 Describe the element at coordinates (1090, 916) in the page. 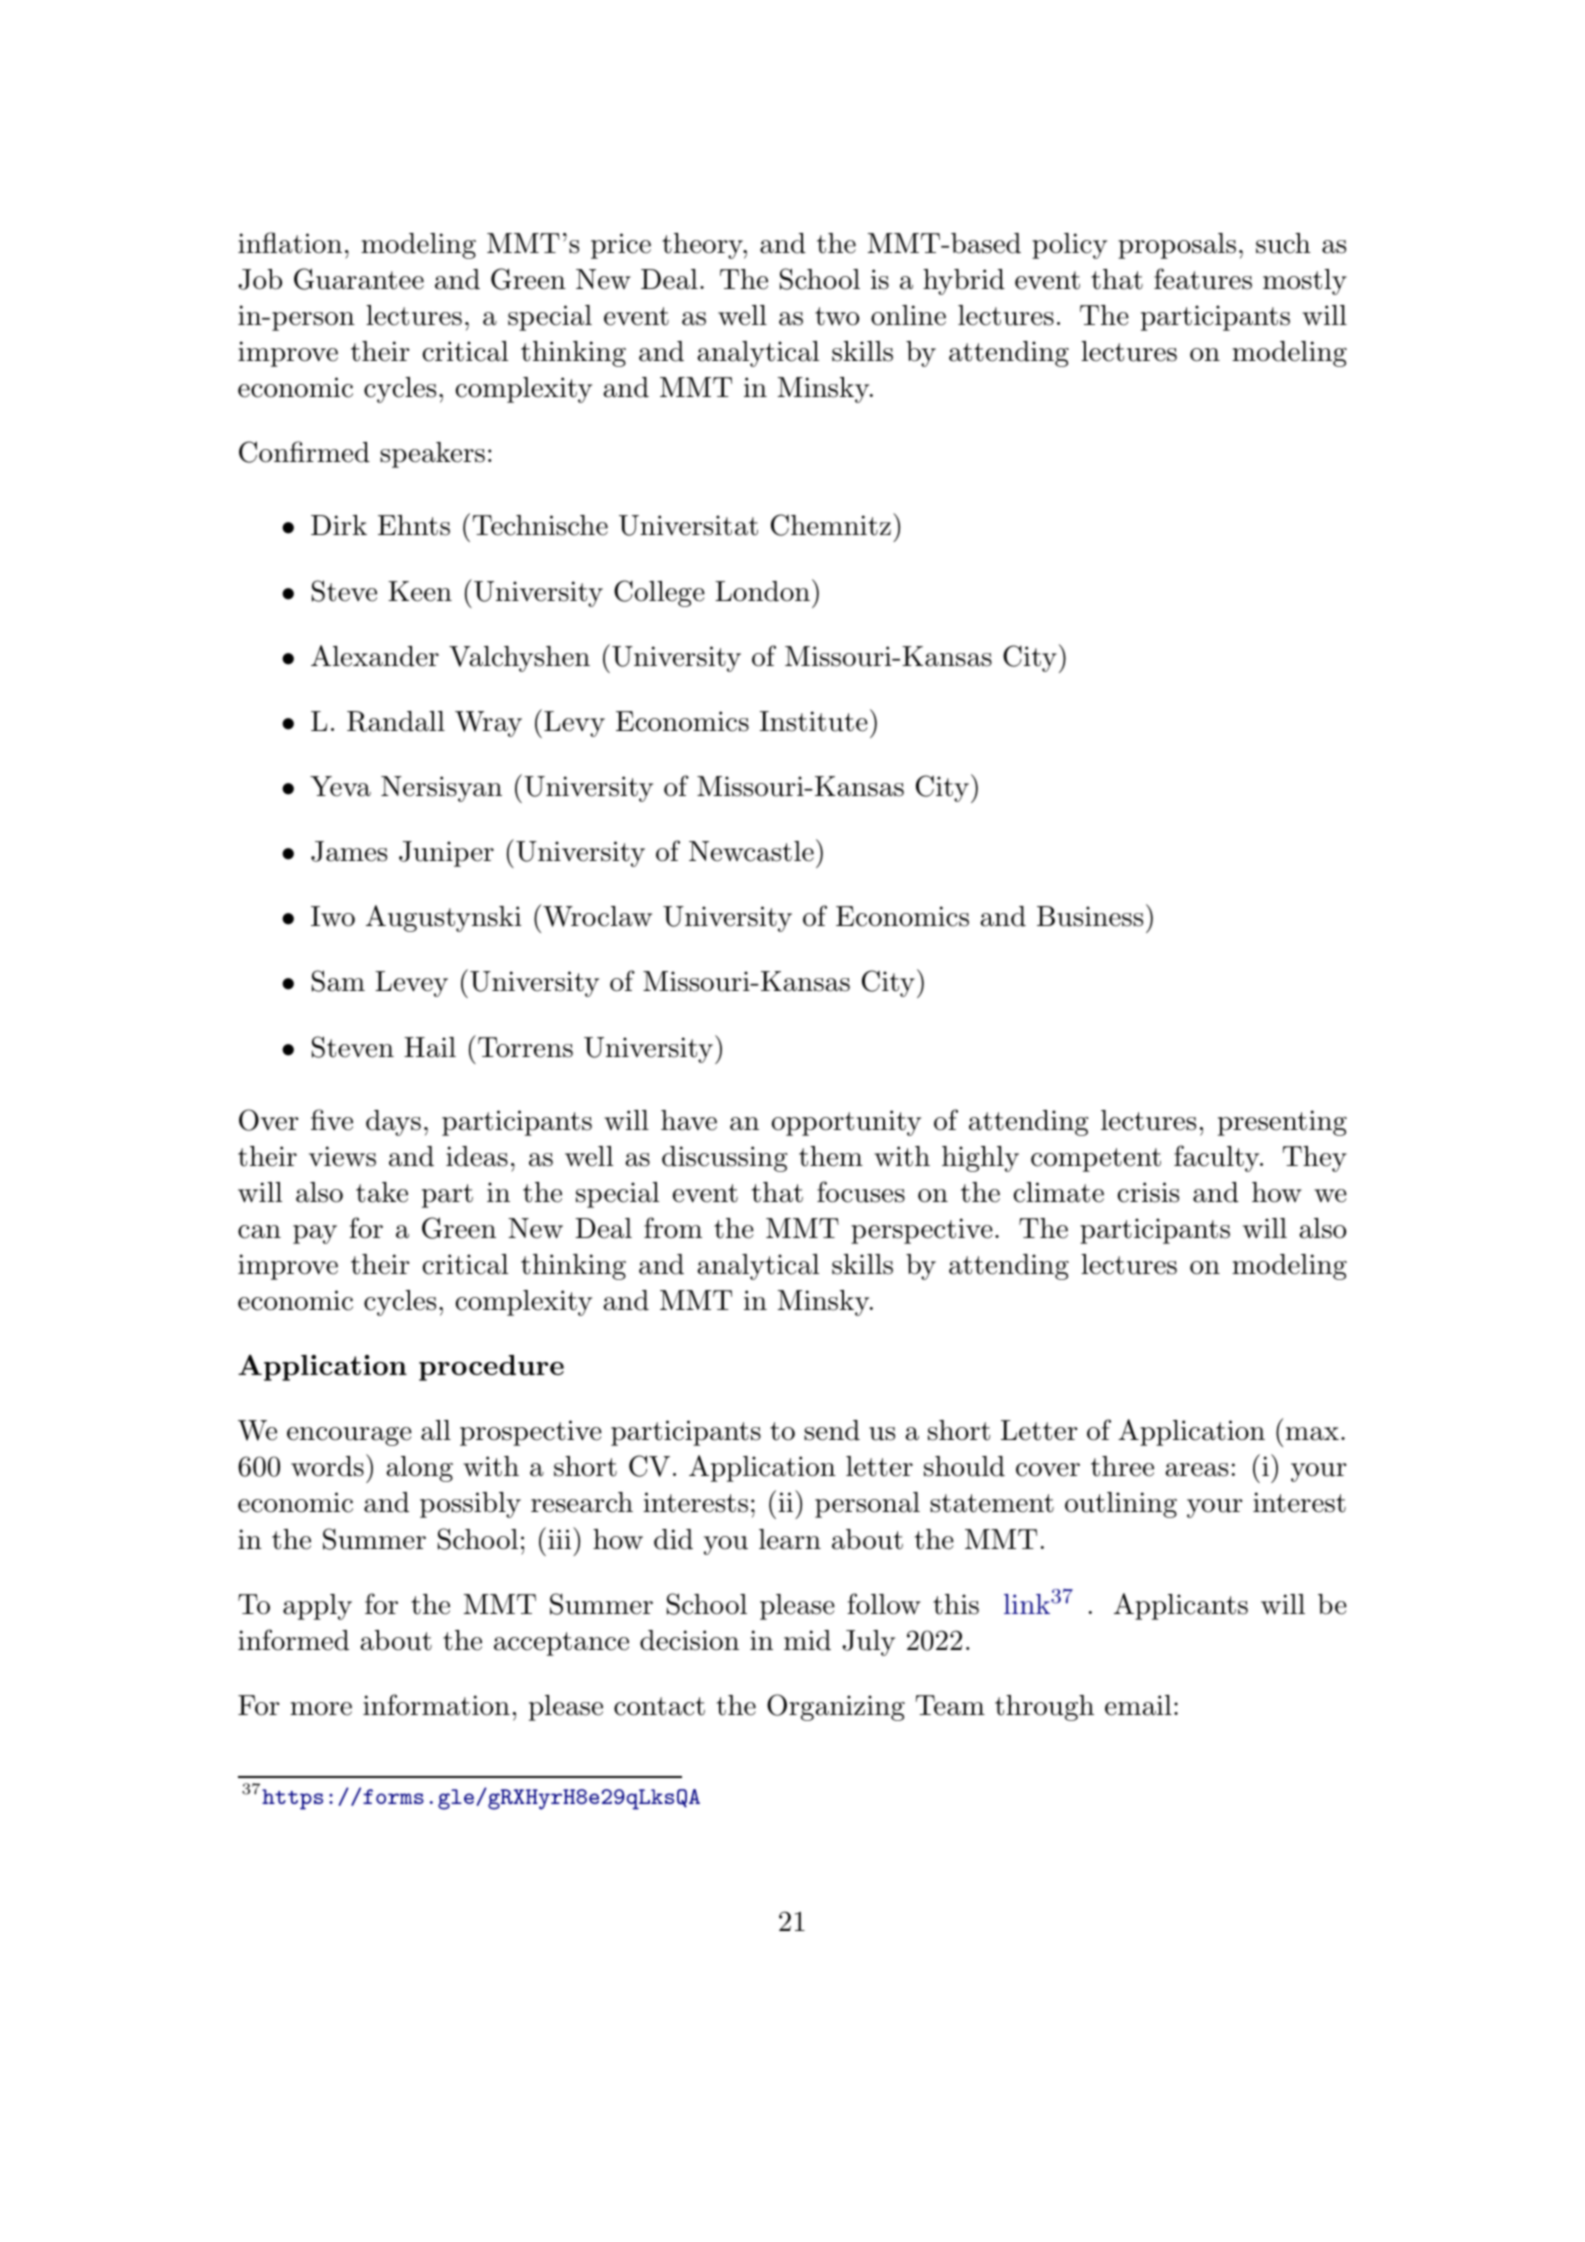

I see `Business` at that location.
